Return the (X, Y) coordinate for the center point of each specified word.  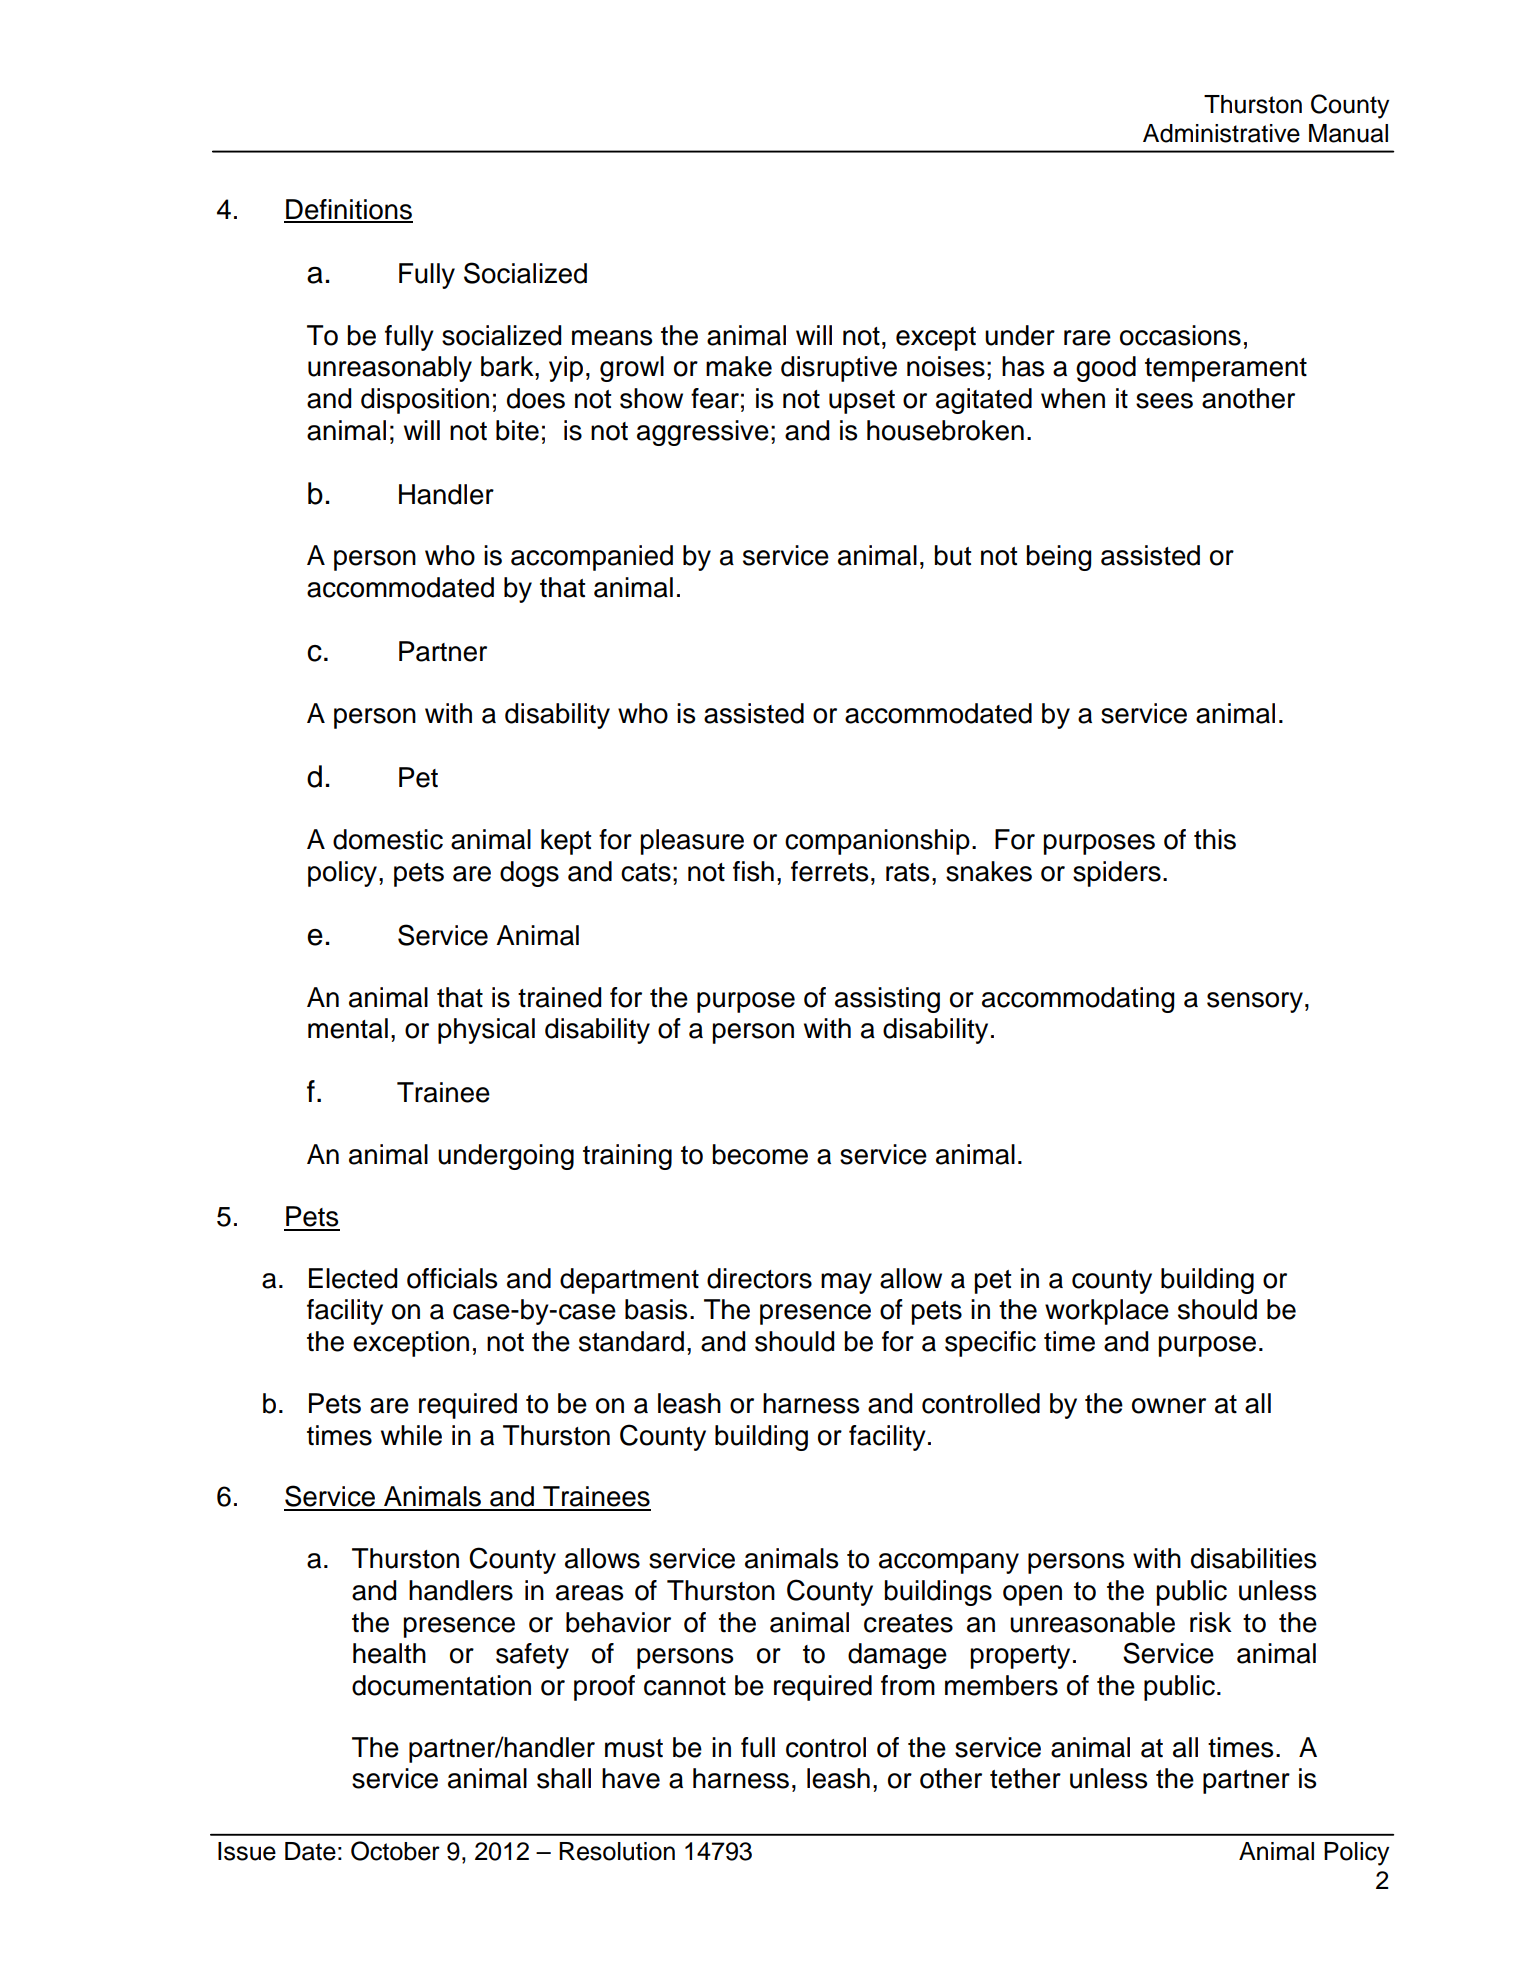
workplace (1107, 1312)
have (631, 1778)
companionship (877, 842)
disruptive (839, 369)
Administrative (1221, 133)
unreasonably (390, 369)
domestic (388, 839)
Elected (353, 1278)
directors (759, 1278)
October (395, 1851)
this (1215, 839)
